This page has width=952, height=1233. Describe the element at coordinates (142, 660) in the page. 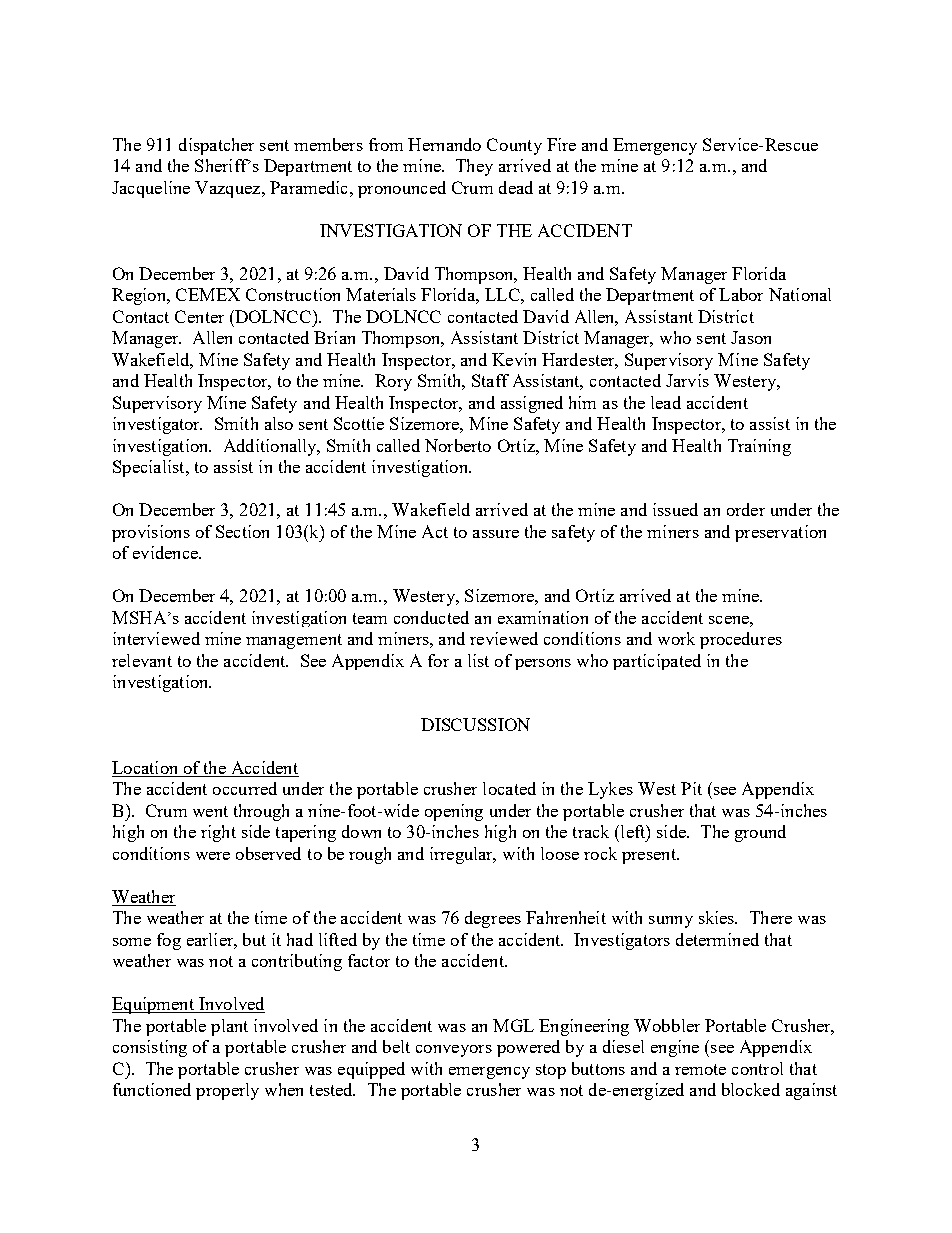

I see `relevant` at that location.
